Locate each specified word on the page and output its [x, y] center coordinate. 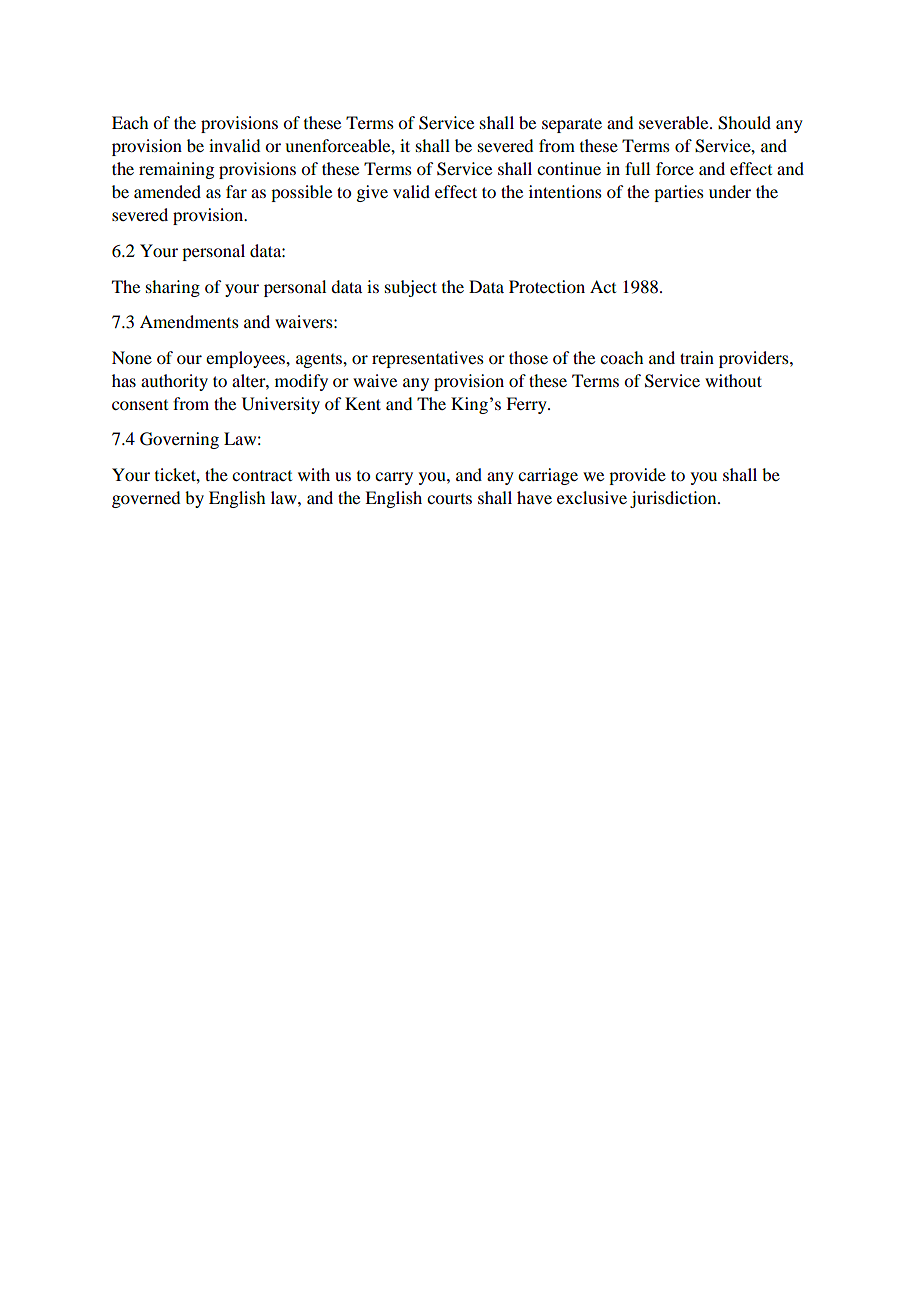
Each [130, 122]
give [372, 193]
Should [744, 123]
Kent [363, 403]
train [697, 357]
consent [140, 405]
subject [411, 288]
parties [679, 193]
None [132, 357]
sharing [173, 288]
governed [146, 499]
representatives [428, 359]
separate [572, 125]
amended [167, 191]
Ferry [527, 405]
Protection [547, 286]
